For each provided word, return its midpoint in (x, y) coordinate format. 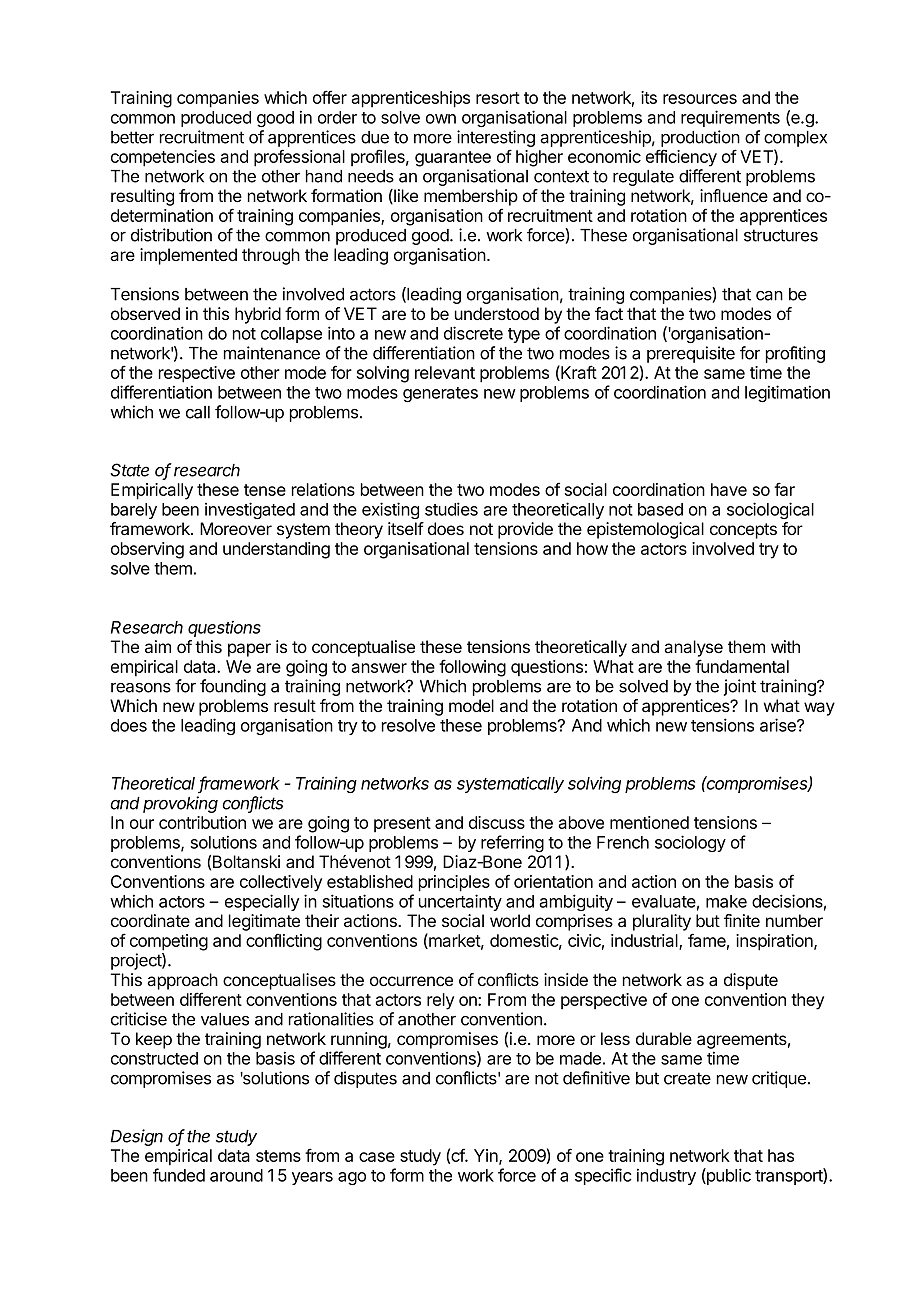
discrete (473, 333)
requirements (730, 118)
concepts (743, 531)
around (236, 1175)
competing (169, 942)
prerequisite (691, 354)
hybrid (258, 315)
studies (451, 509)
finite (742, 920)
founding (233, 687)
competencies (163, 158)
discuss (497, 822)
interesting (496, 138)
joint (740, 687)
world (510, 920)
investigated (250, 510)
